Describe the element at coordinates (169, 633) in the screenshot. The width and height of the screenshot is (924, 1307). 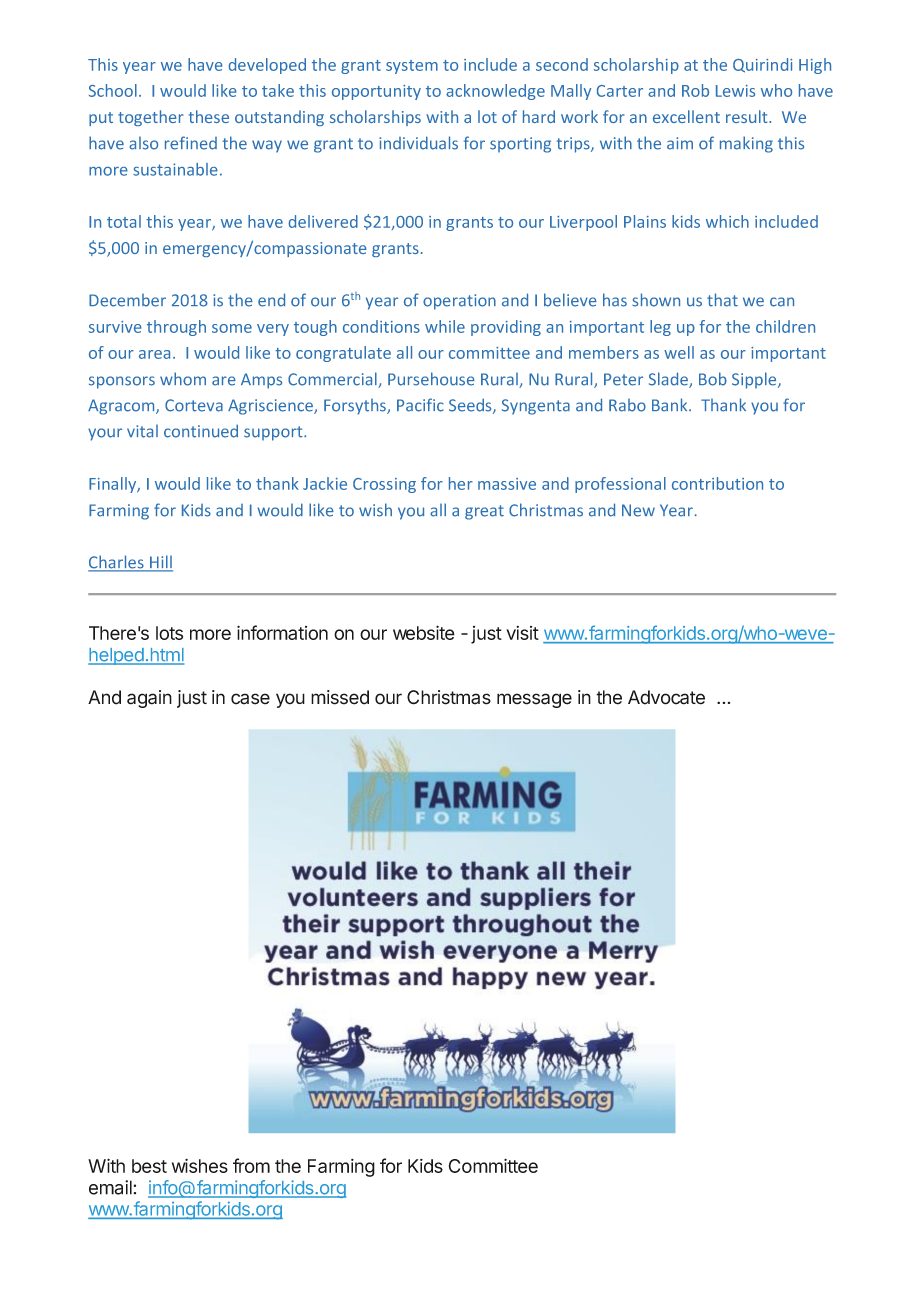
I see `lots` at that location.
